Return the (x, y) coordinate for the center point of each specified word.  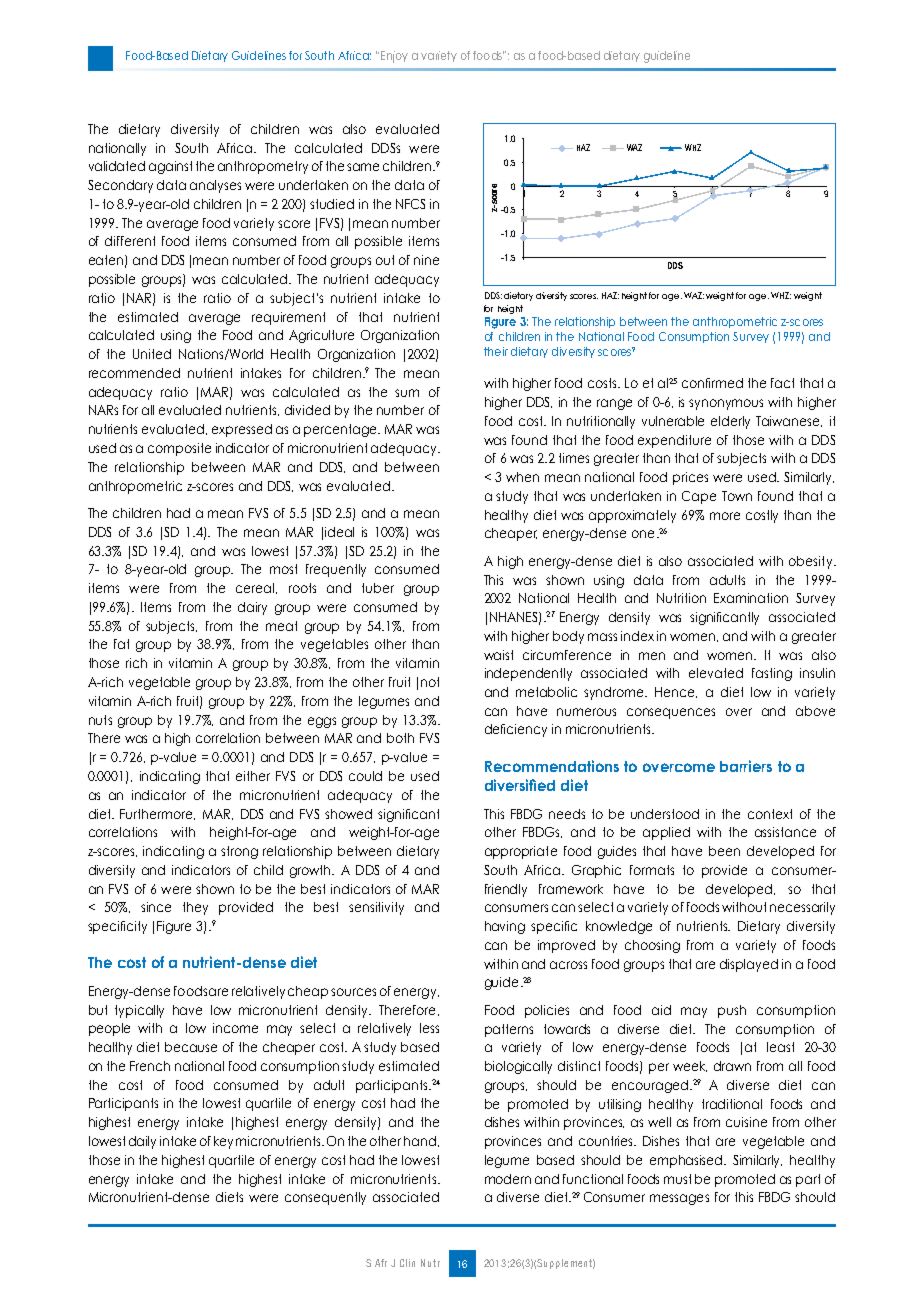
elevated (716, 673)
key (223, 1142)
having (505, 927)
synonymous (726, 404)
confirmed (712, 383)
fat (121, 644)
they (195, 908)
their (496, 351)
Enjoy (394, 57)
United (152, 354)
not (430, 682)
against (170, 167)
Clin (407, 1263)
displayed (749, 965)
